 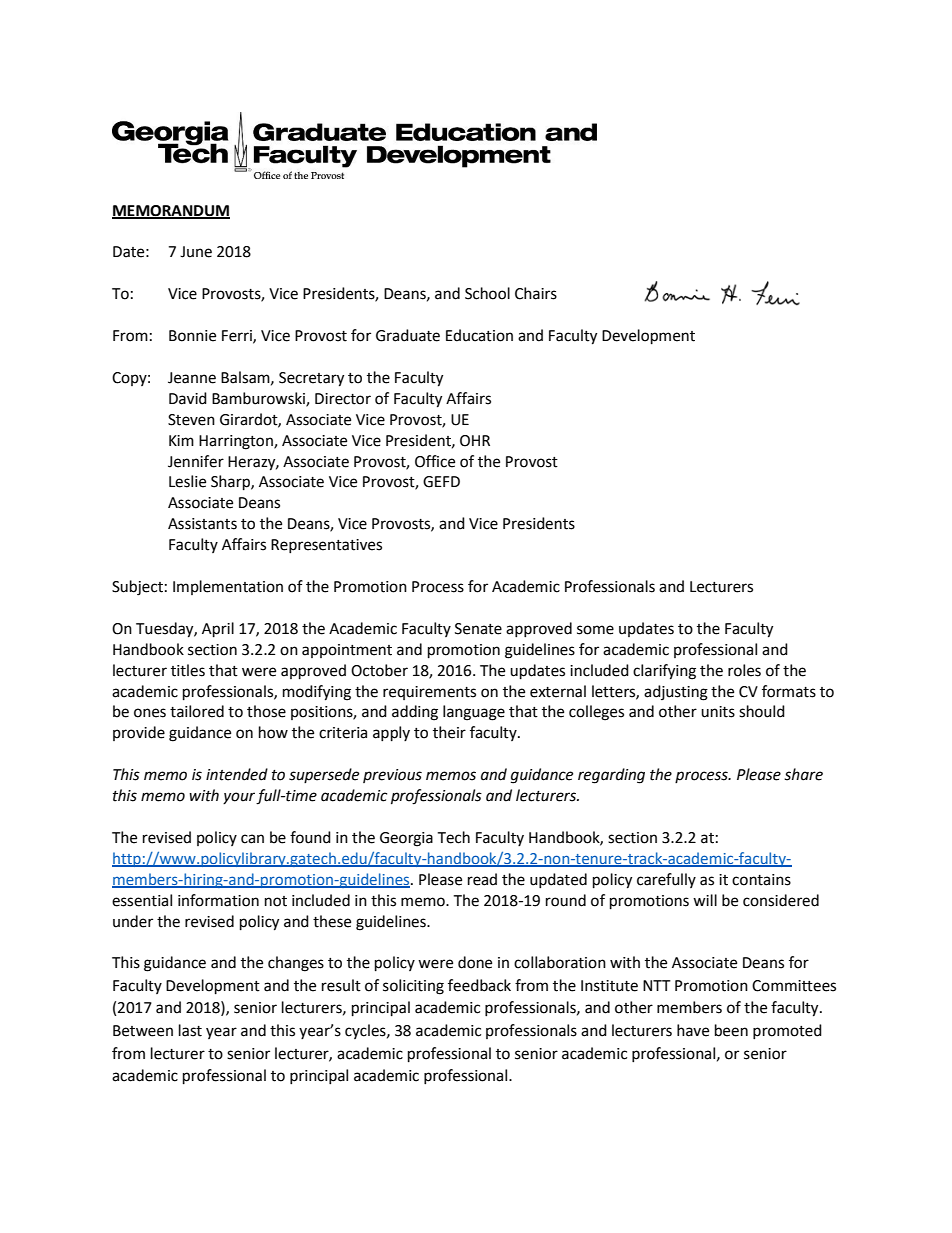 I want to click on roles, so click(x=744, y=670).
